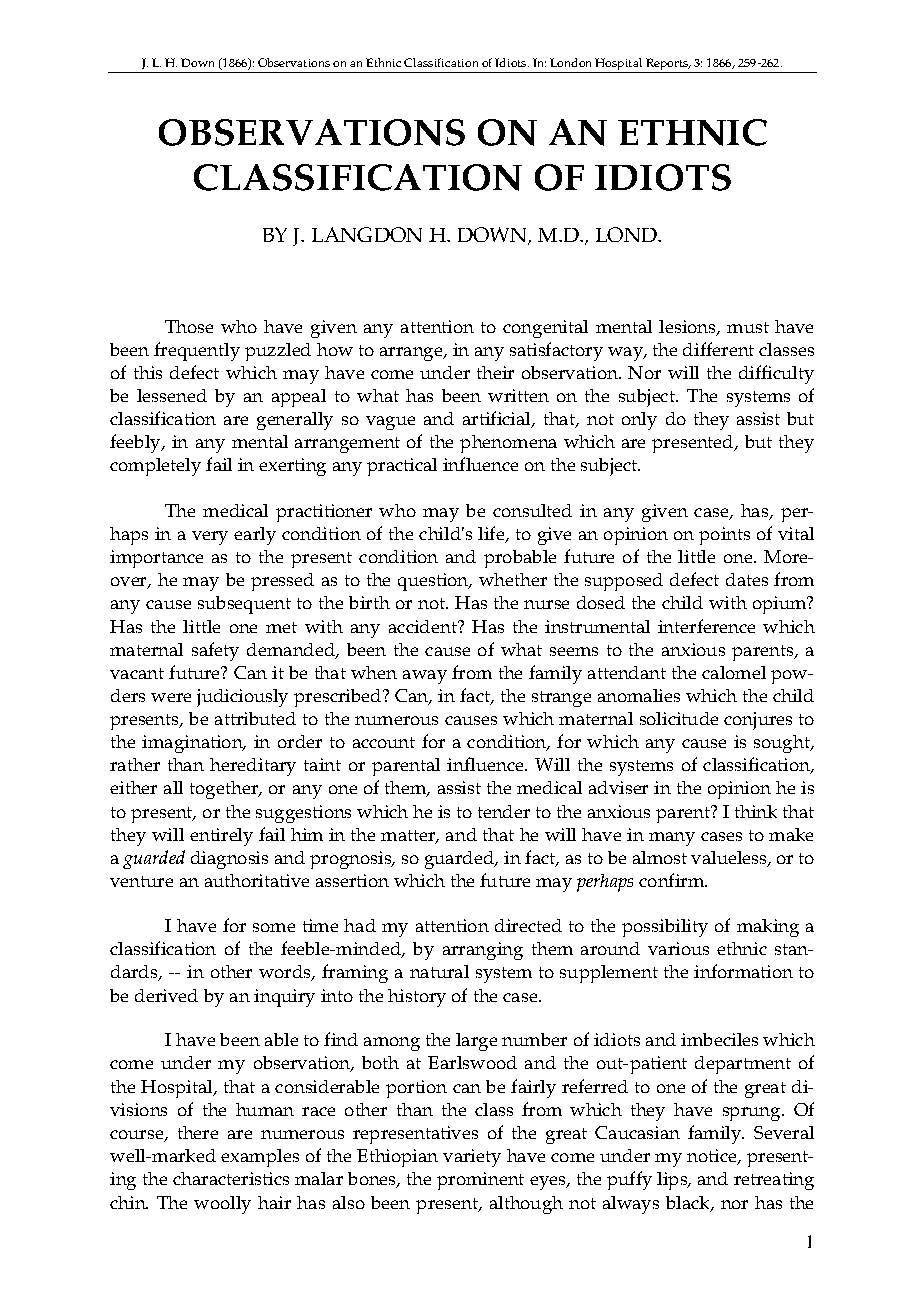 This screenshot has width=924, height=1308. Describe the element at coordinates (425, 677) in the screenshot. I see `away` at that location.
